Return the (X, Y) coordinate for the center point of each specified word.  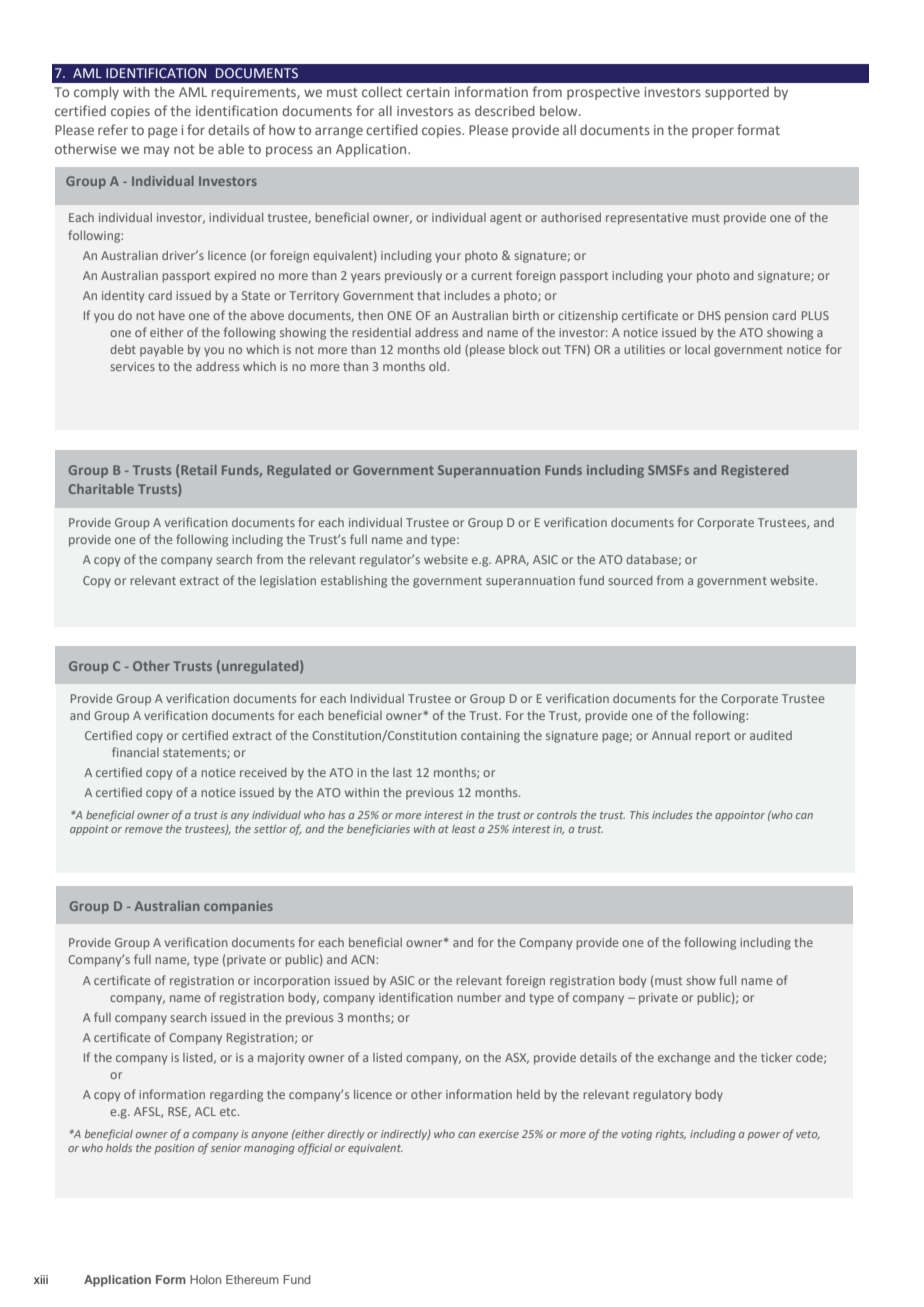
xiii (41, 1279)
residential (381, 332)
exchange (684, 1059)
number (479, 997)
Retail (199, 470)
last (402, 772)
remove (144, 830)
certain (428, 92)
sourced (630, 580)
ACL (205, 1111)
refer (113, 129)
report (712, 737)
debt (123, 349)
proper (713, 132)
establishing (354, 582)
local (697, 349)
